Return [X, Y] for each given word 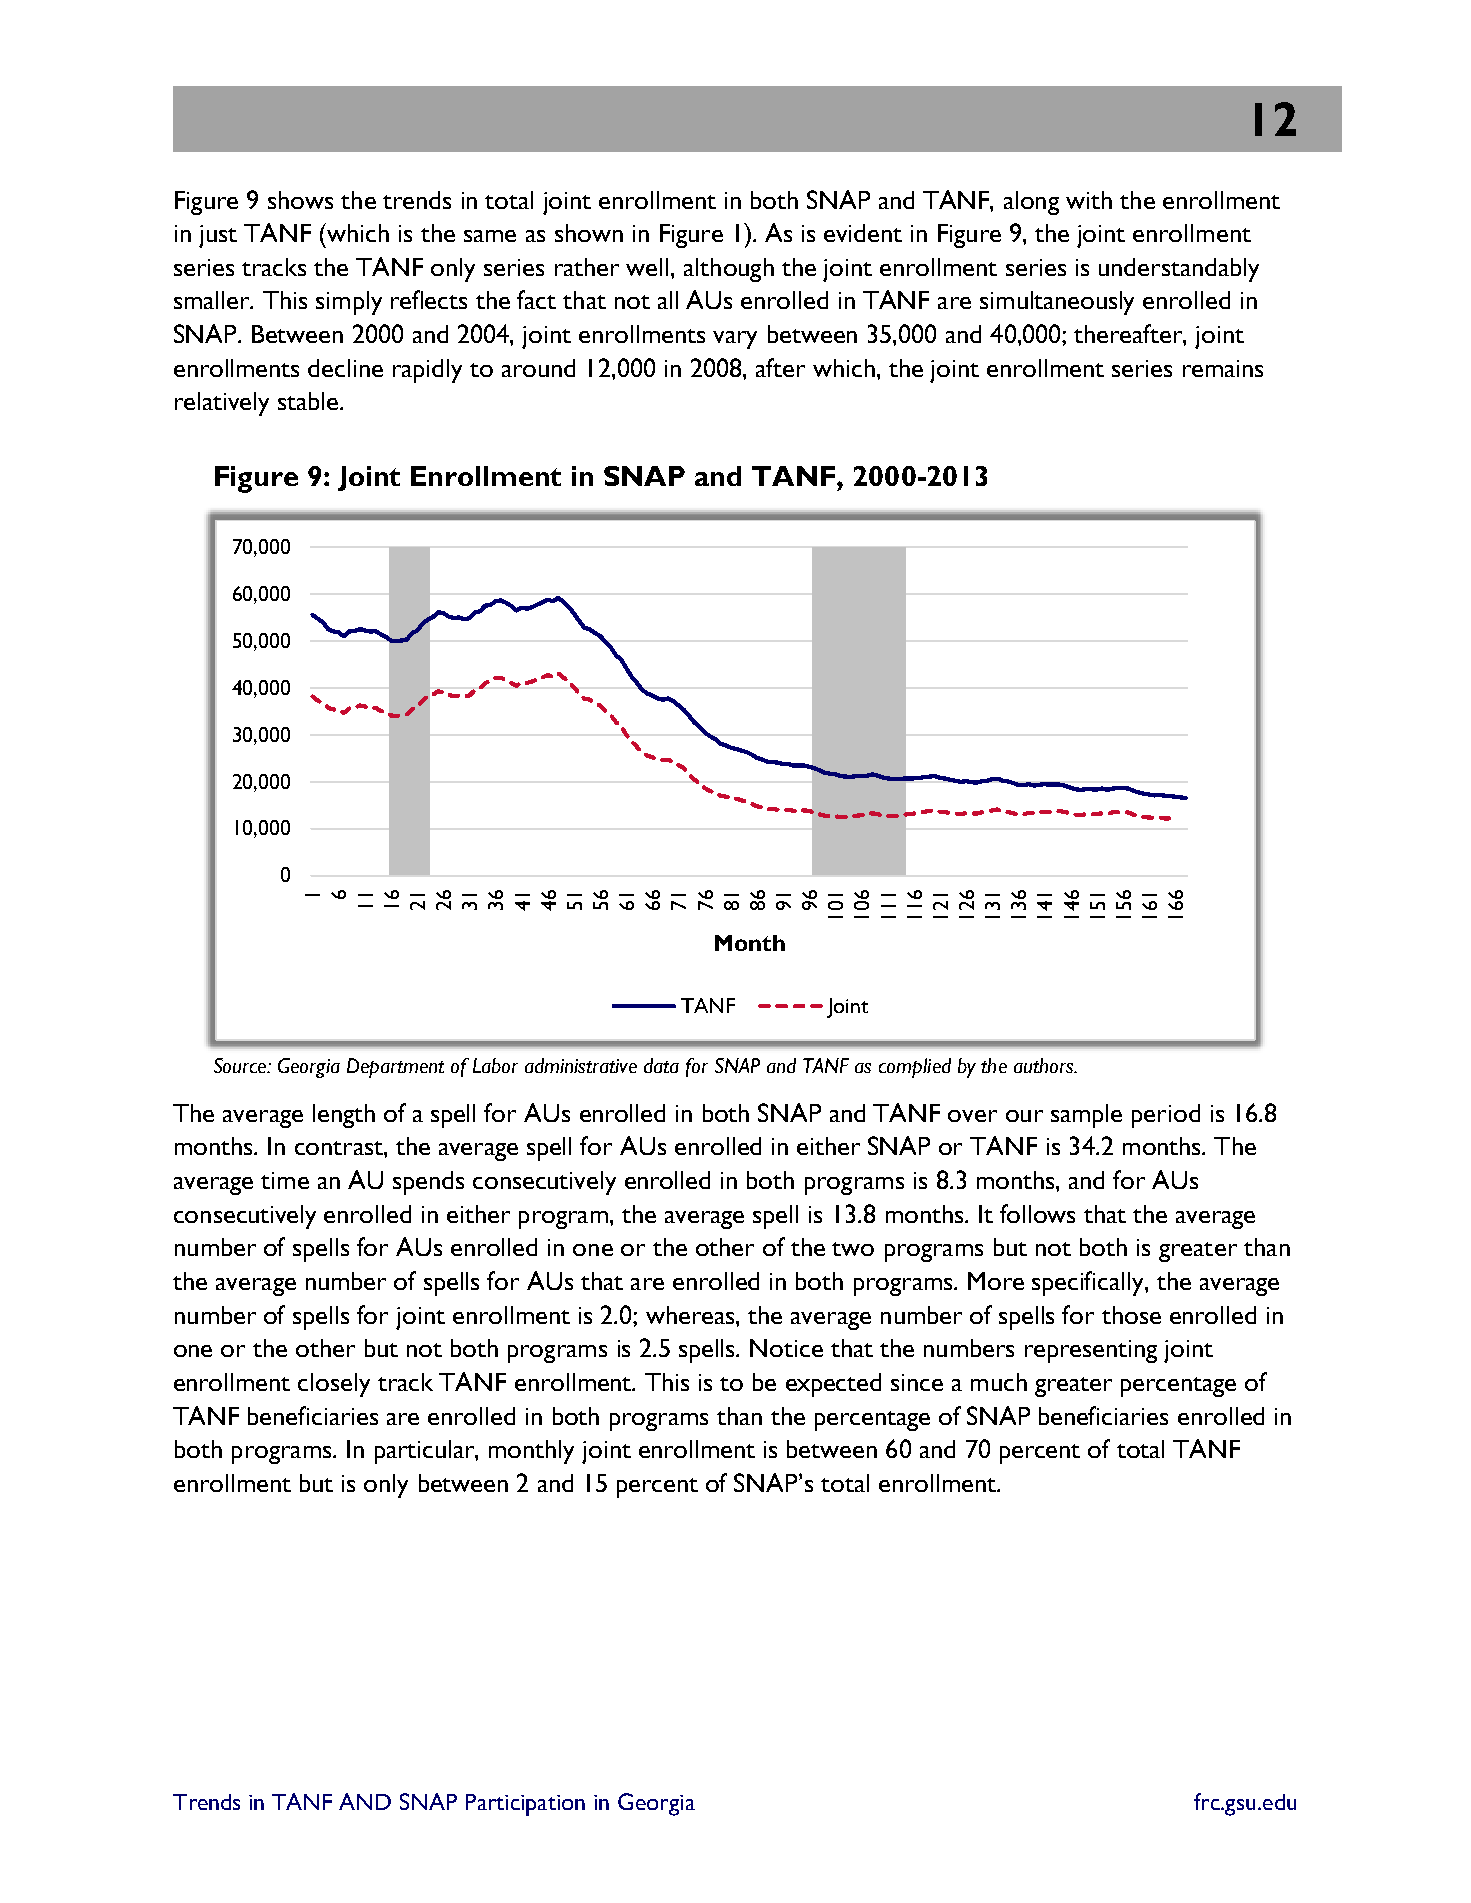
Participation [525, 1805]
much [999, 1382]
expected [833, 1385]
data [661, 1065]
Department [395, 1068]
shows [300, 200]
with [1089, 200]
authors [1044, 1065]
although [729, 270]
